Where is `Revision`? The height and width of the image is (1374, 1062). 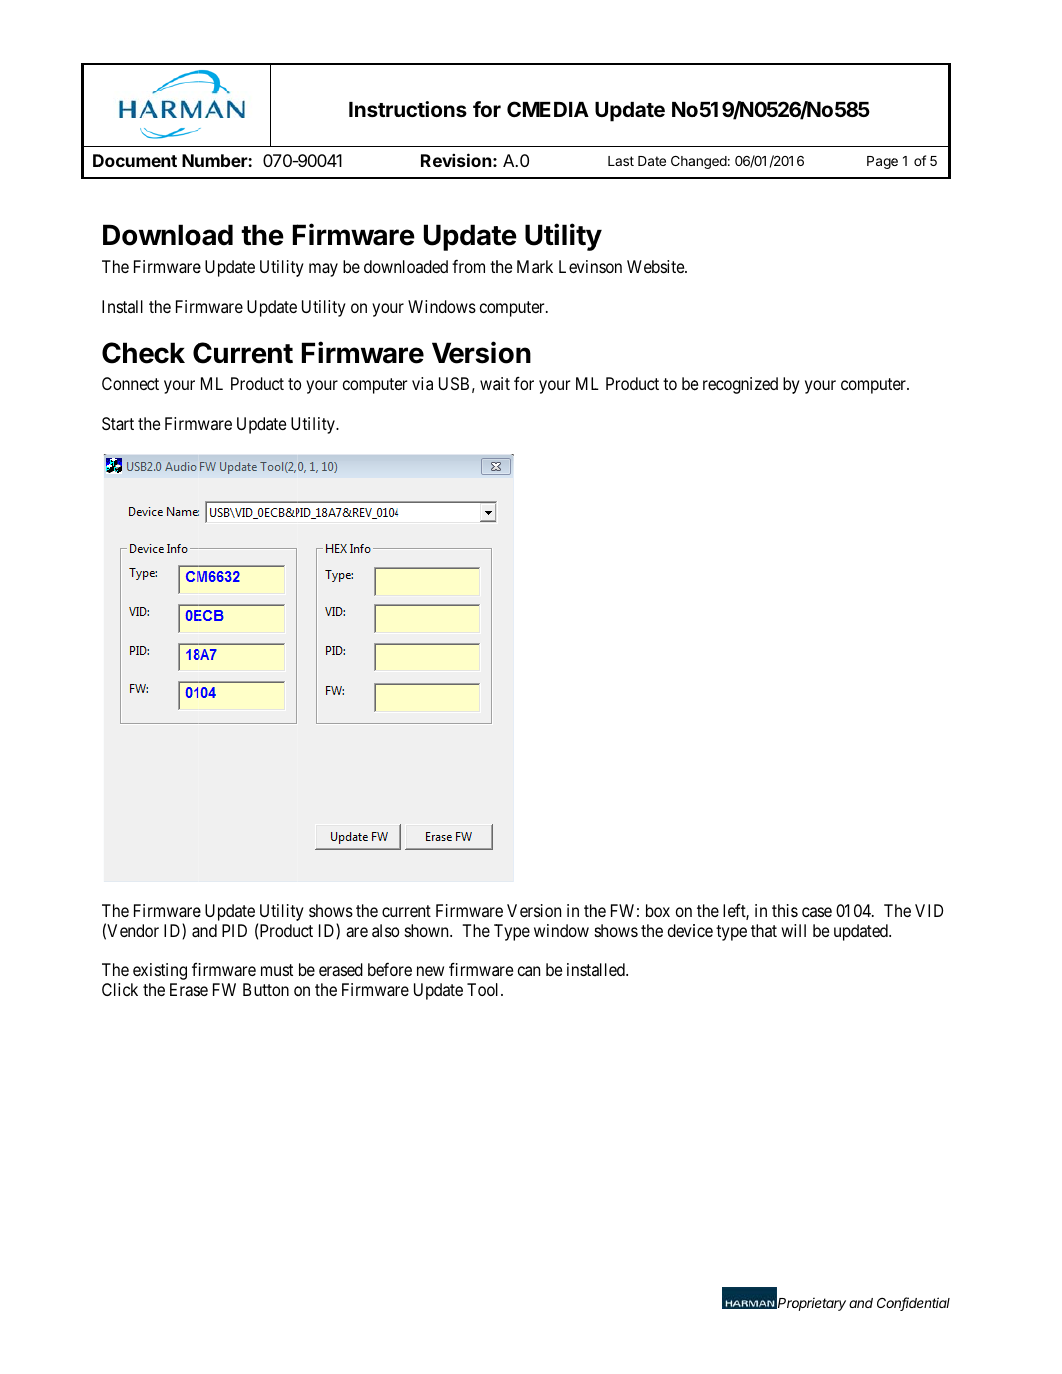
Revision is located at coordinates (456, 160).
